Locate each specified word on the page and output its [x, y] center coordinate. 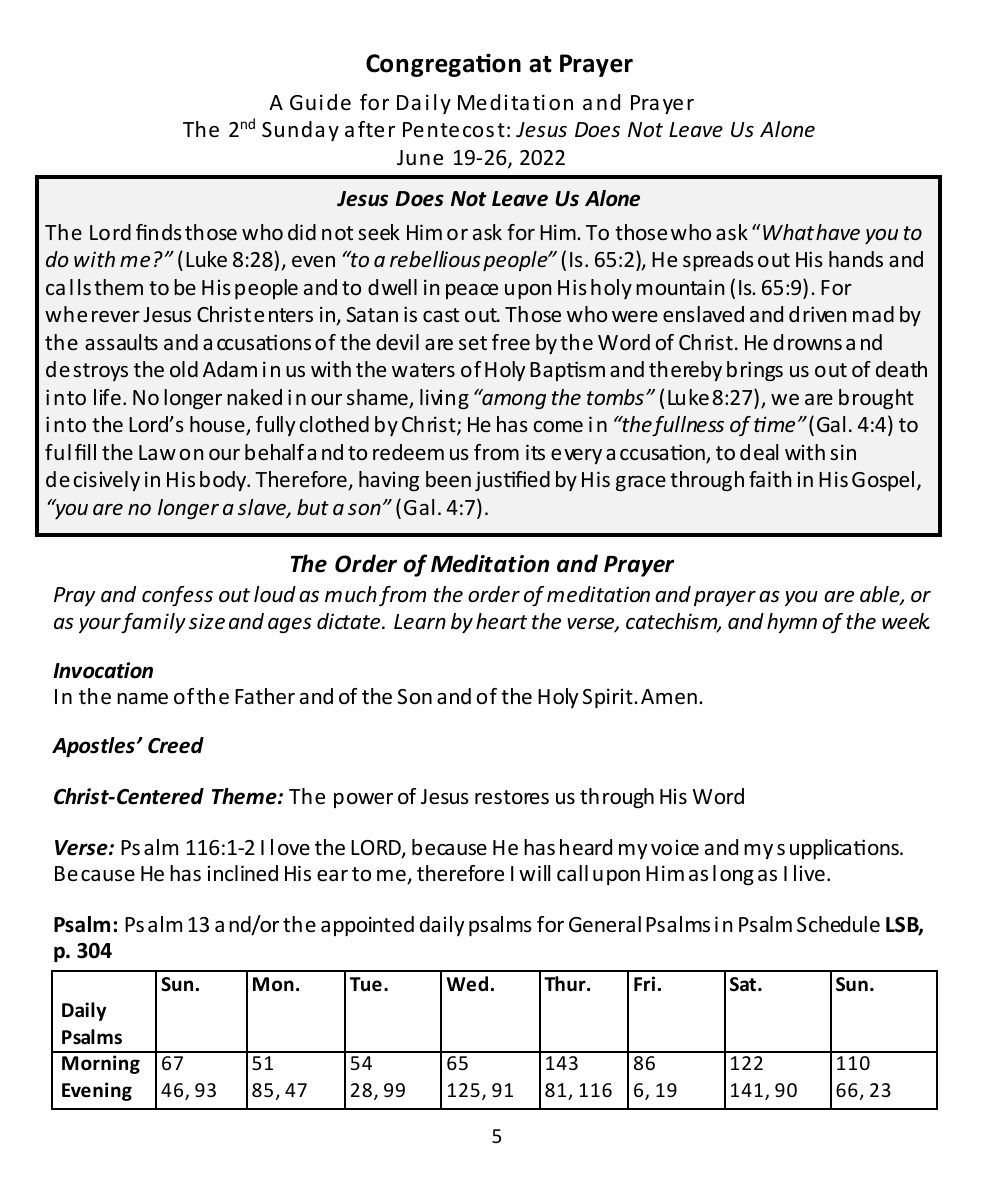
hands [856, 259]
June [420, 158]
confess [177, 596]
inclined [243, 873]
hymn [792, 623]
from [402, 596]
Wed [467, 984]
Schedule [838, 924]
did [302, 232]
